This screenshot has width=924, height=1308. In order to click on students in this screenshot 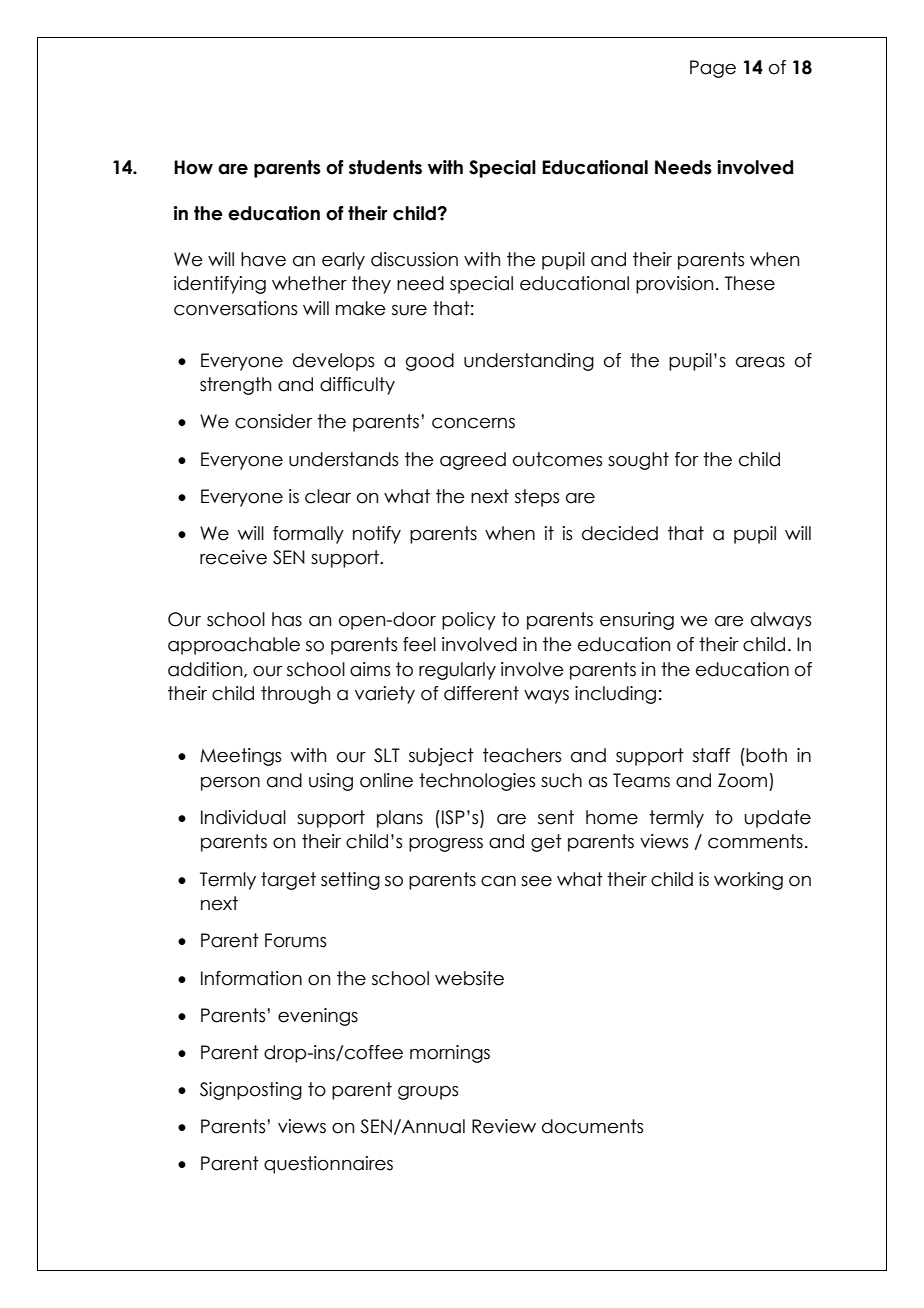, I will do `click(385, 167)`.
